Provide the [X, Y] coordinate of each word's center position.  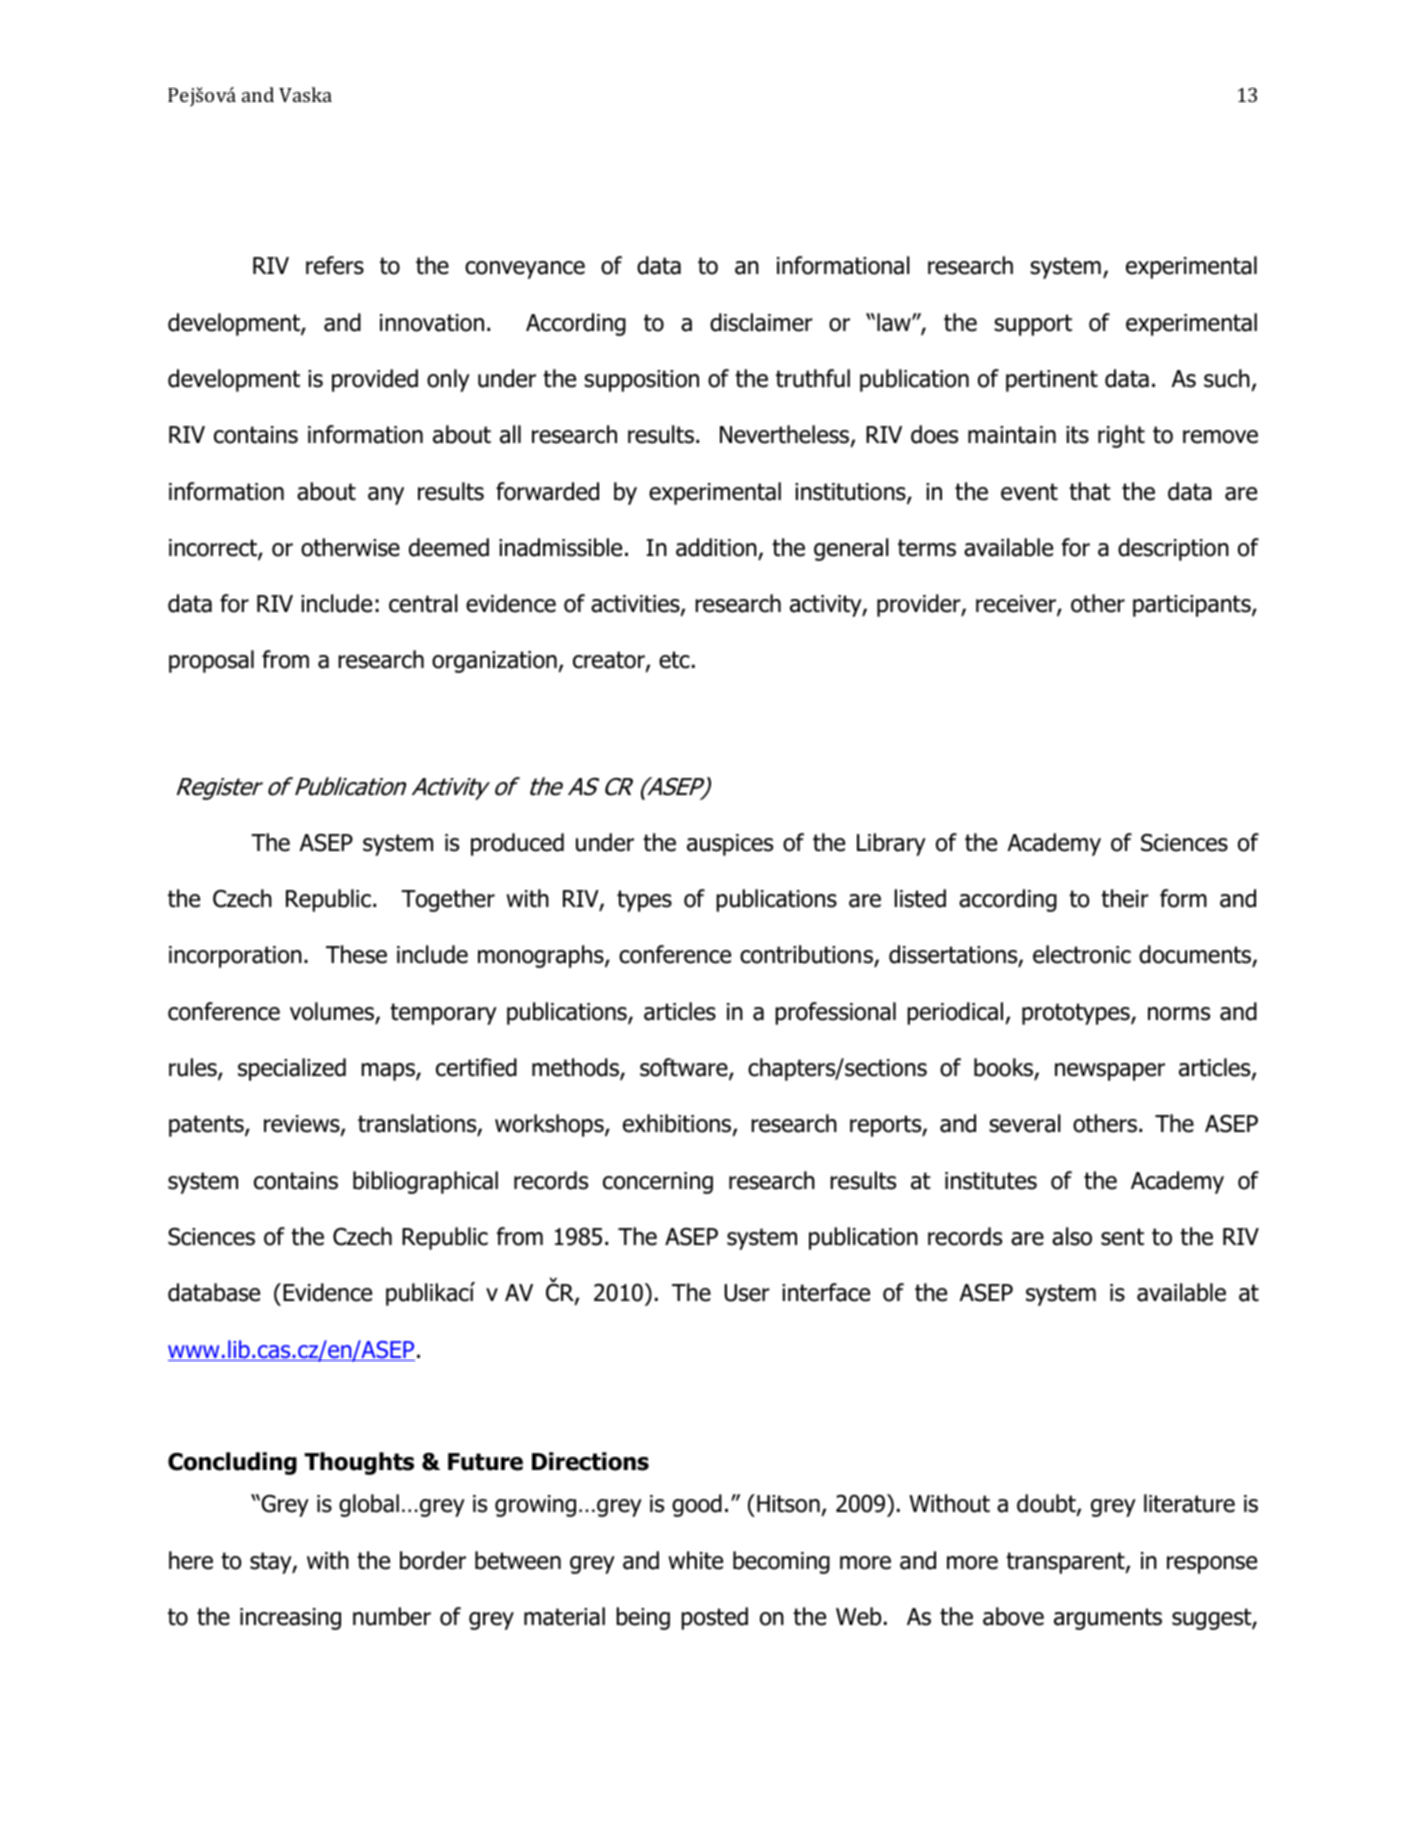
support [1033, 325]
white [695, 1560]
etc [674, 660]
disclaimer [761, 322]
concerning [658, 1183]
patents [207, 1126]
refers [335, 265]
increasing [290, 1619]
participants [1193, 606]
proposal [211, 661]
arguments [1108, 1619]
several [1025, 1123]
